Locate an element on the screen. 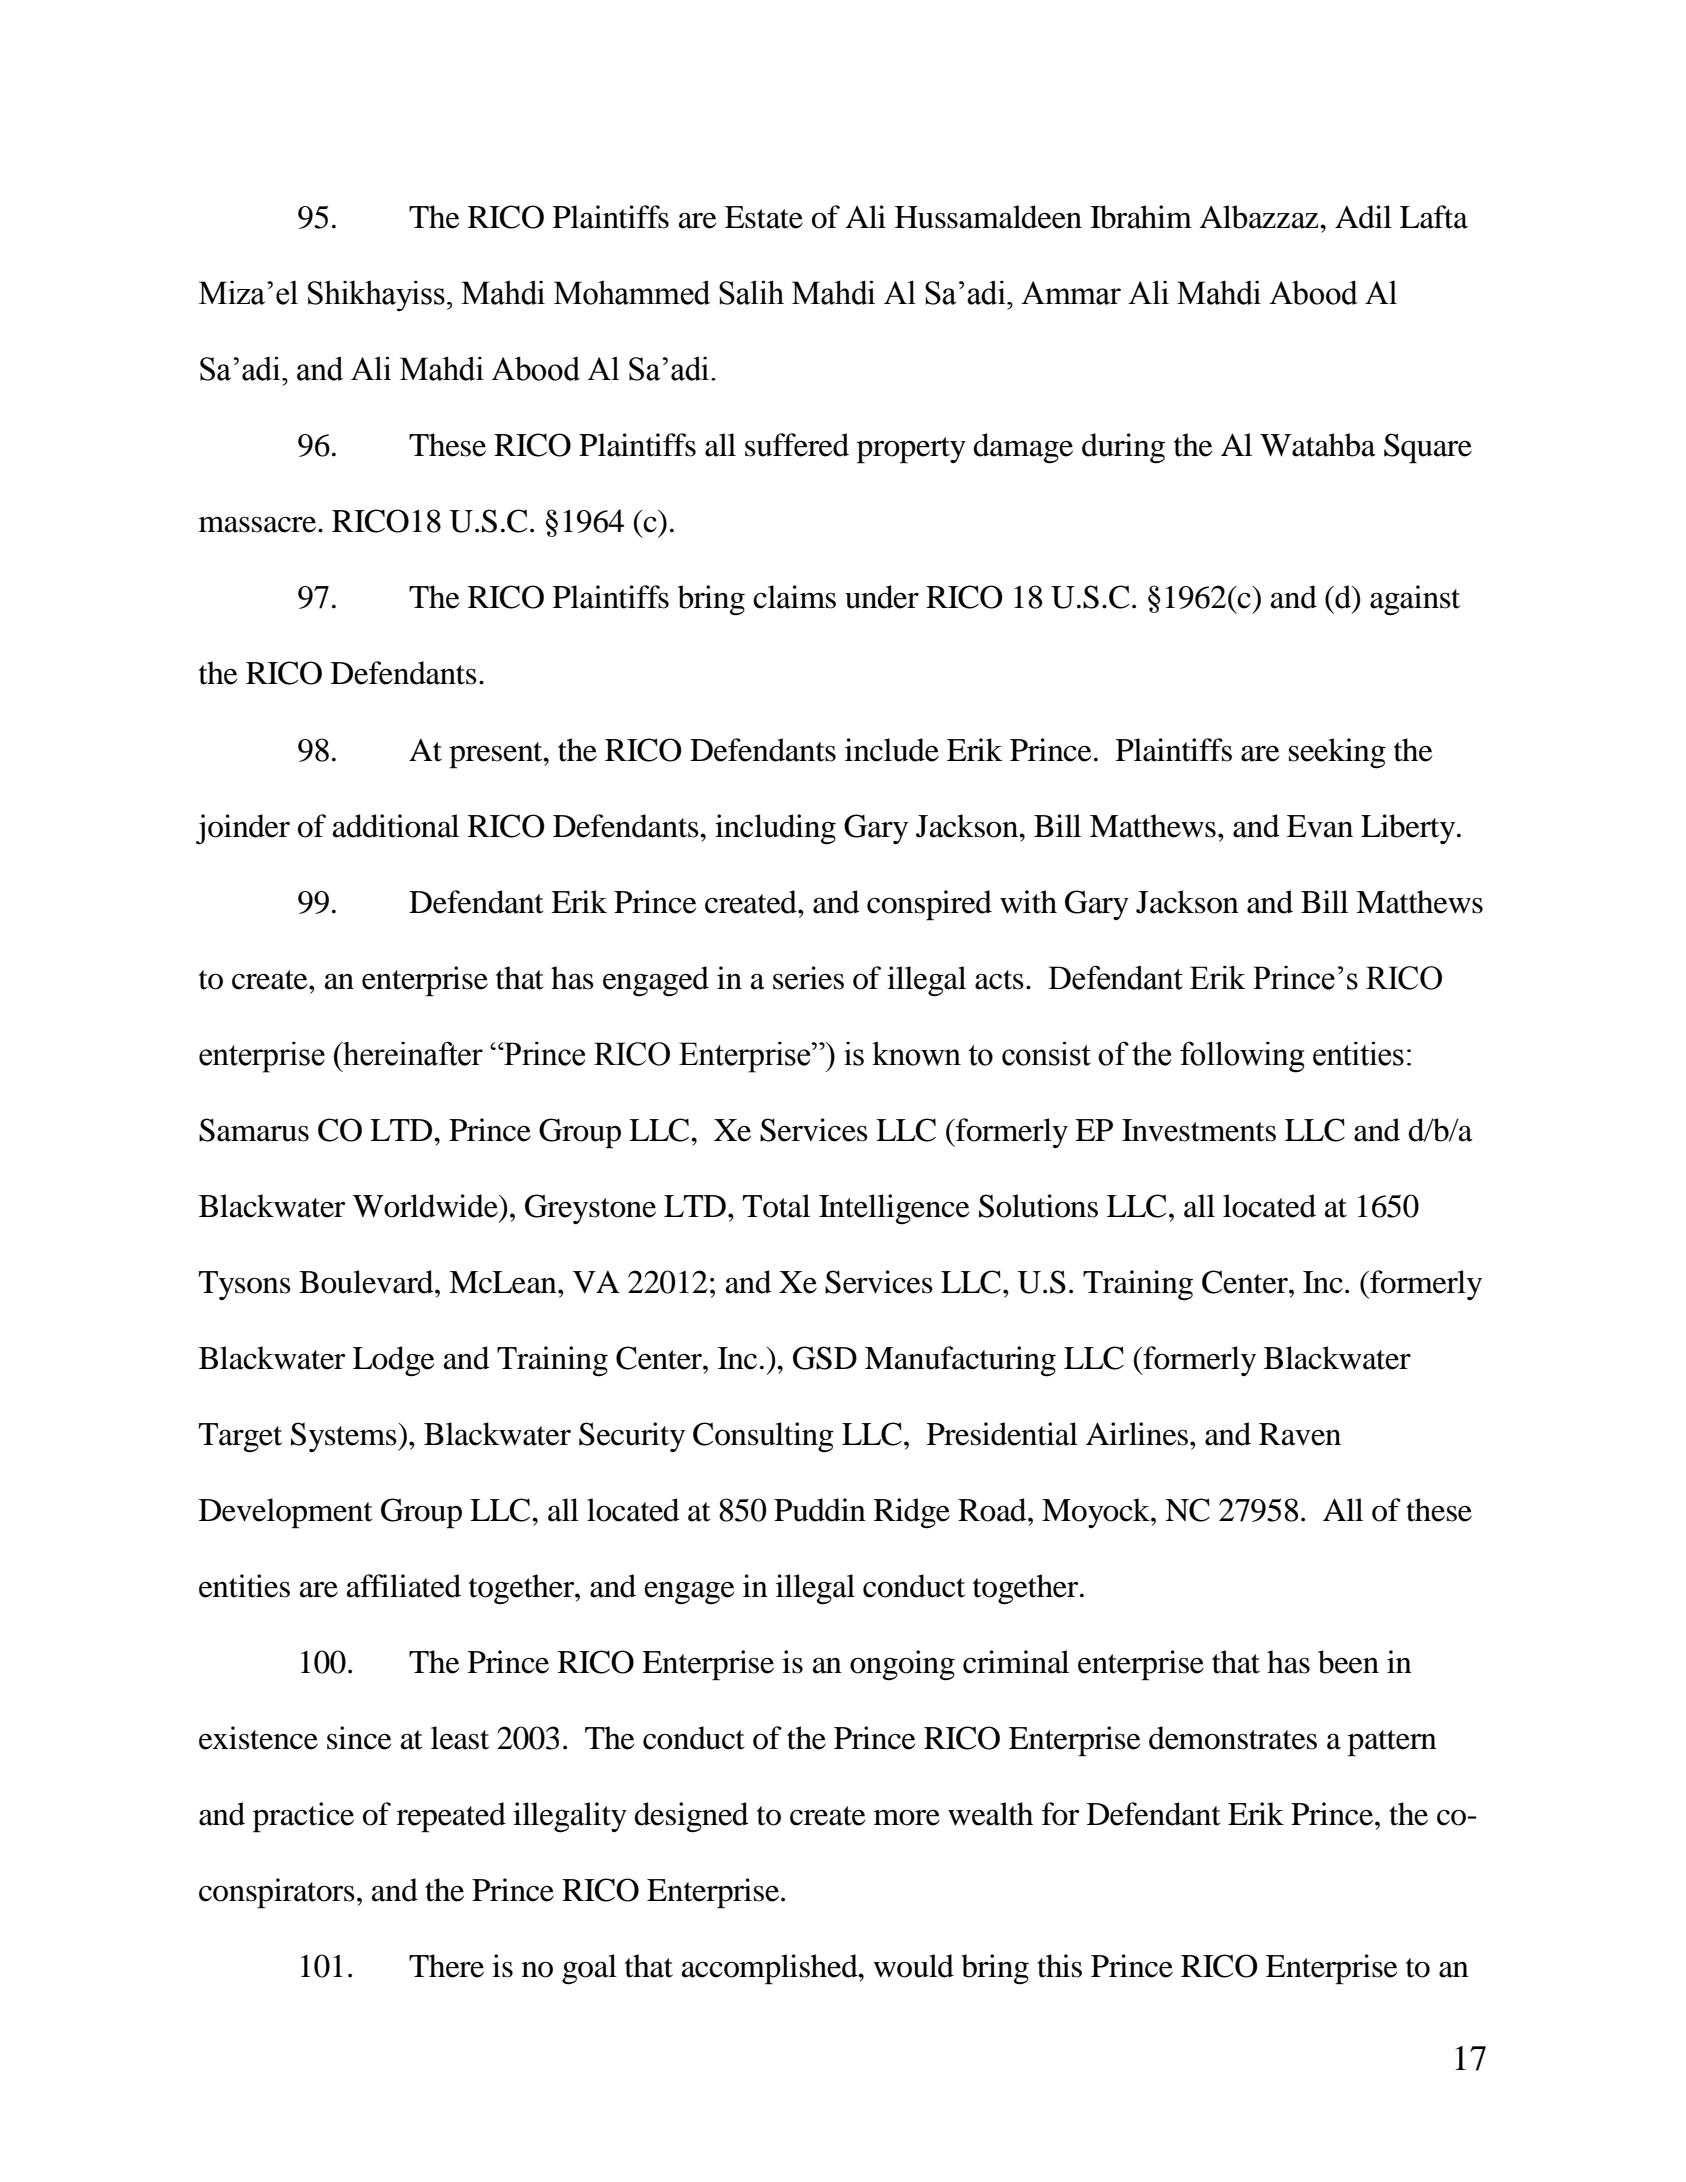 This screenshot has width=1686, height=2182. Evan is located at coordinates (1320, 826).
